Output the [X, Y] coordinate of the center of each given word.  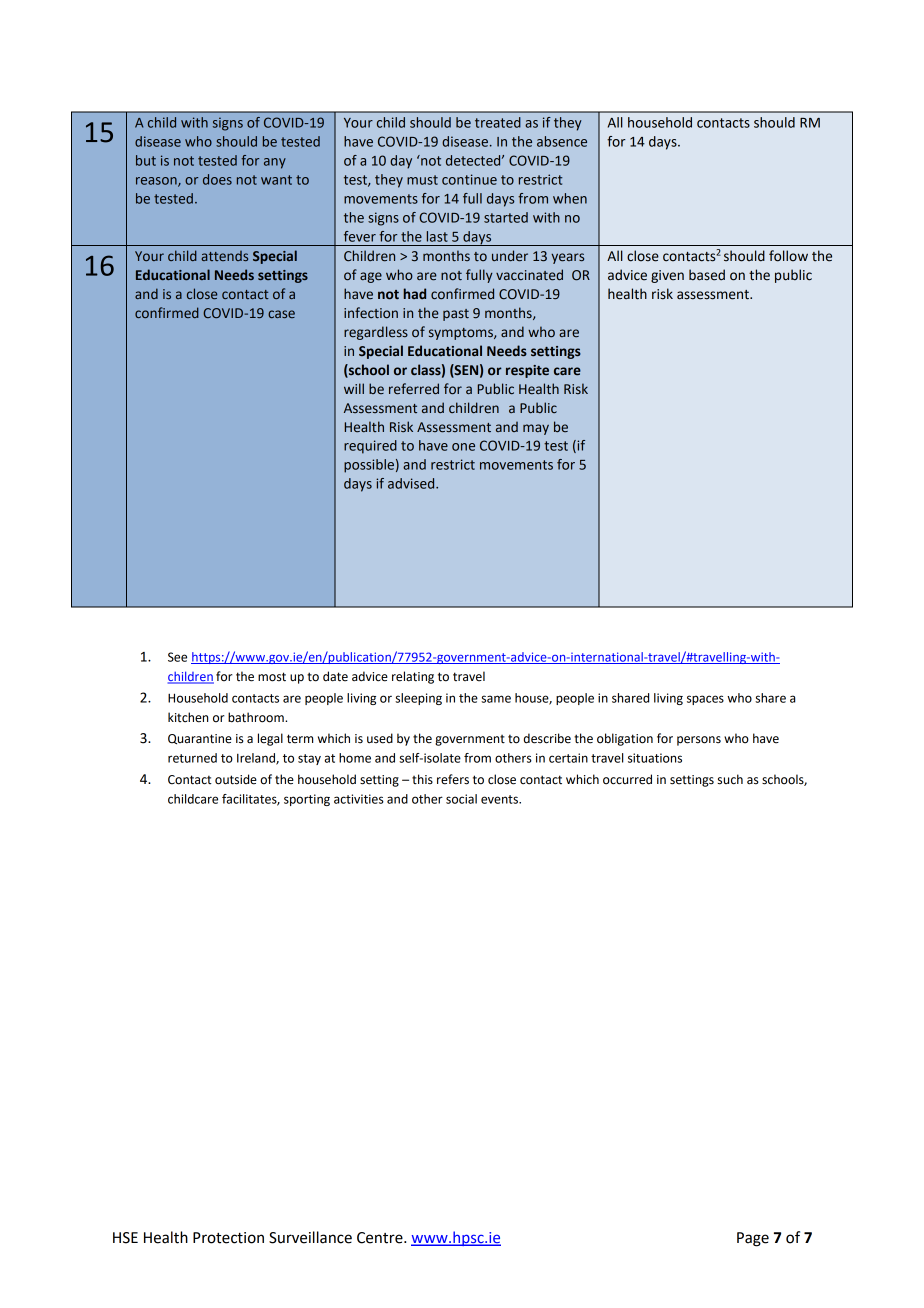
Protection [228, 1238]
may [536, 429]
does [217, 179]
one [463, 447]
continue [469, 179]
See [177, 657]
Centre [381, 1238]
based [707, 275]
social [461, 799]
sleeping [418, 699]
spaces [705, 700]
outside [236, 779]
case [281, 314]
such [730, 779]
